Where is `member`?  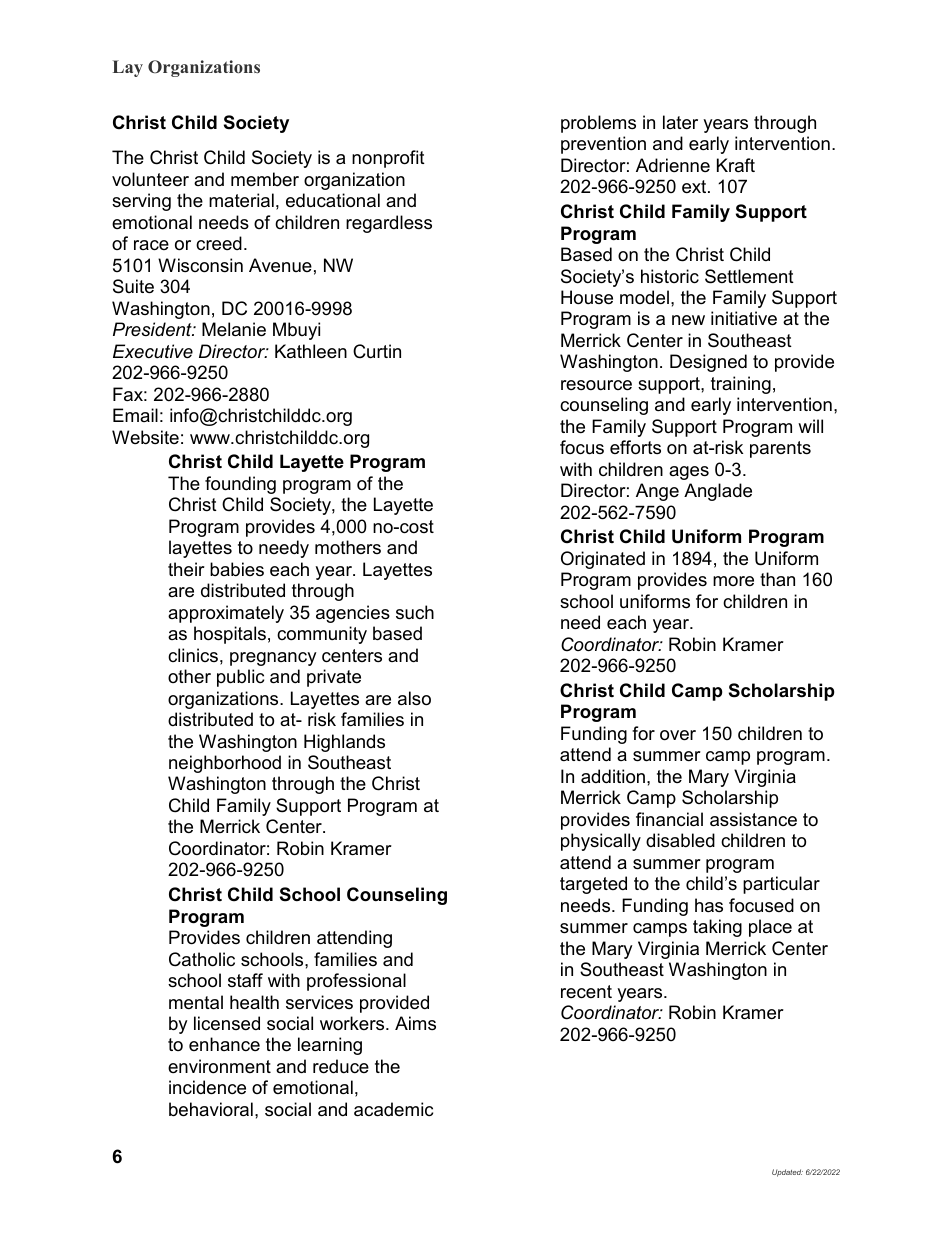
member is located at coordinates (265, 179).
